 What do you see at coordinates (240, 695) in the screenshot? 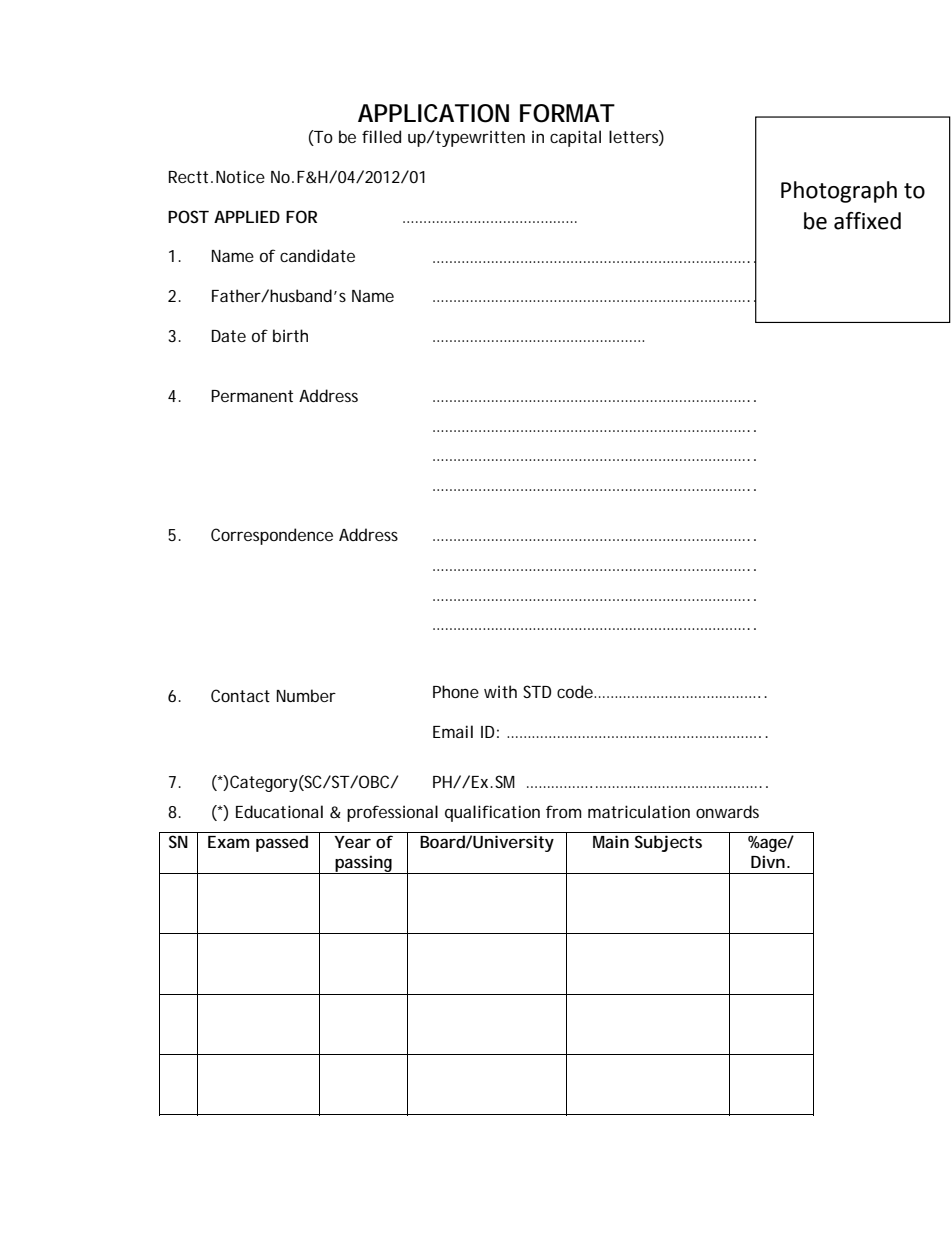
I see `Contact` at bounding box center [240, 695].
